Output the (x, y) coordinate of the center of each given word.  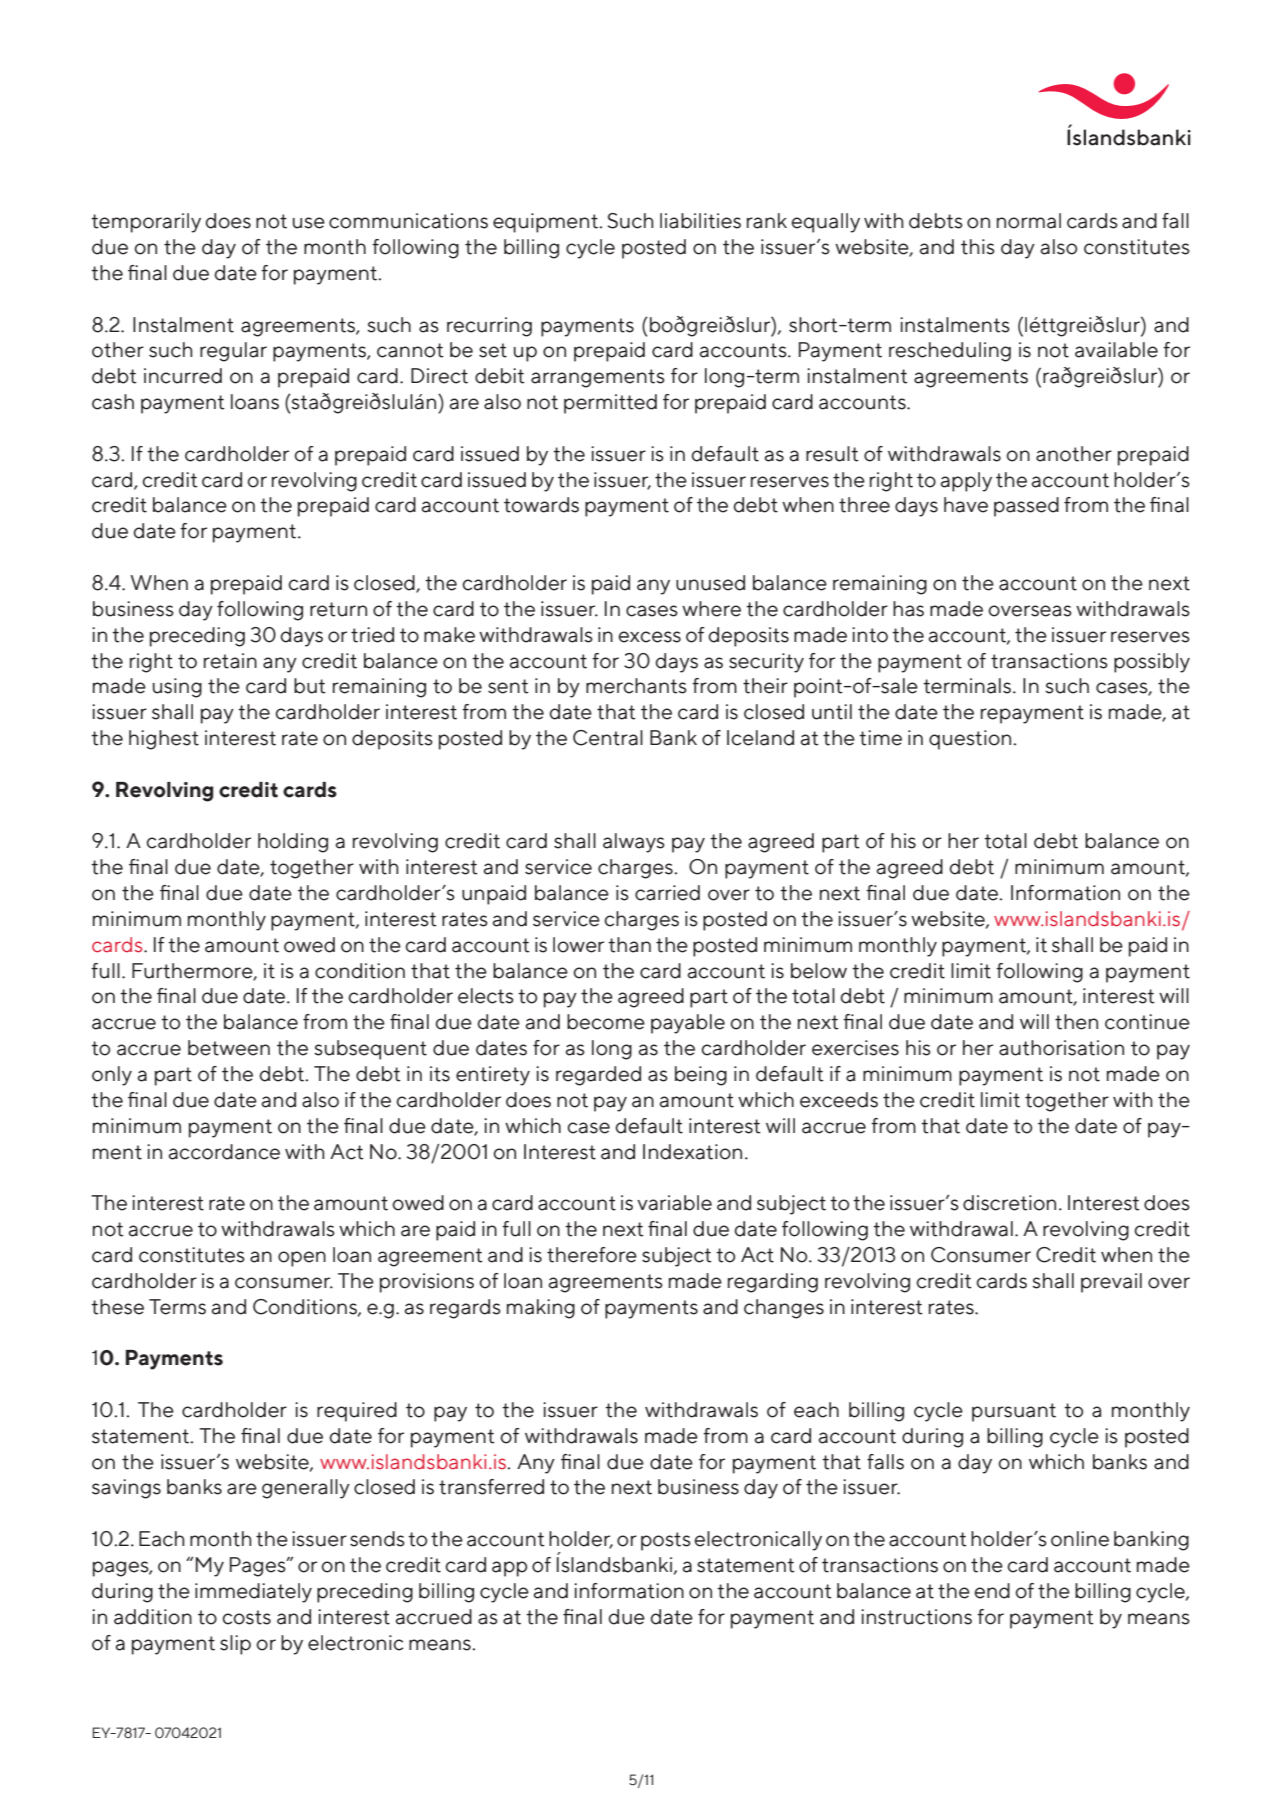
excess (649, 637)
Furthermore (193, 971)
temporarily (146, 223)
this (978, 247)
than (629, 945)
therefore (592, 1255)
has (908, 609)
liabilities (700, 221)
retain (230, 661)
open (302, 1259)
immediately (253, 1593)
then (1076, 1022)
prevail (1111, 1283)
